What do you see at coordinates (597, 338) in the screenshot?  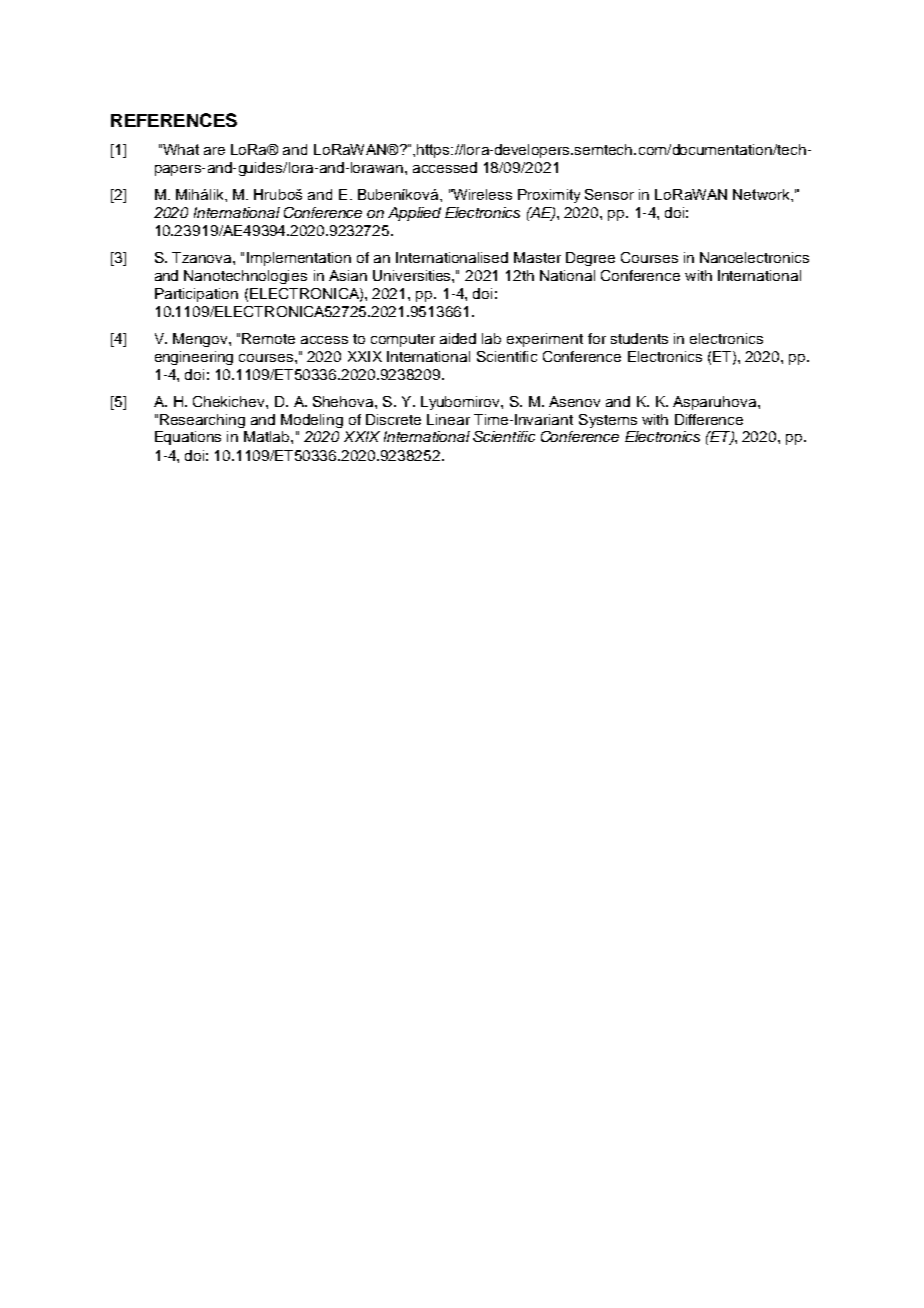 I see `for` at bounding box center [597, 338].
